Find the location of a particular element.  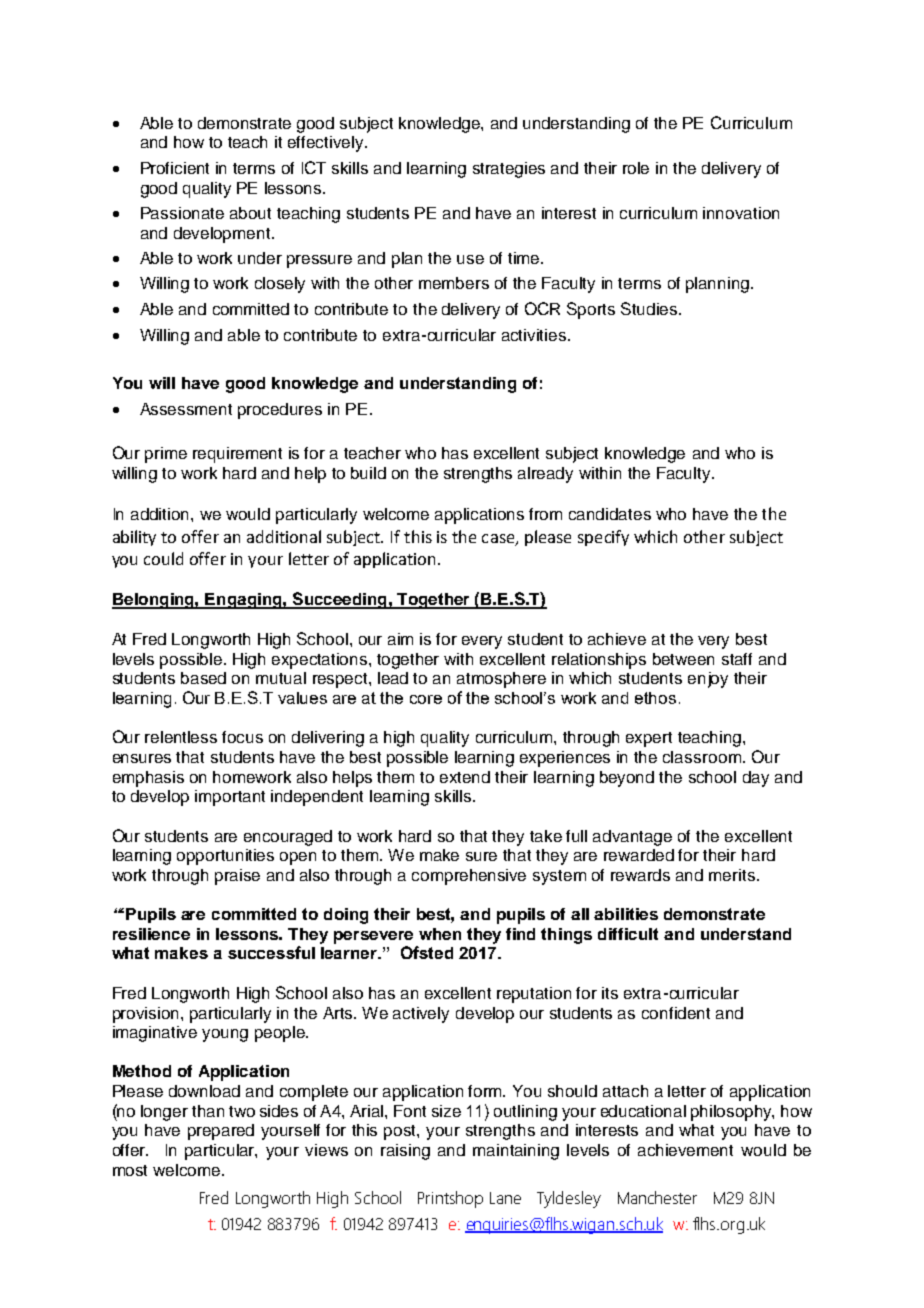

raising is located at coordinates (405, 1152).
